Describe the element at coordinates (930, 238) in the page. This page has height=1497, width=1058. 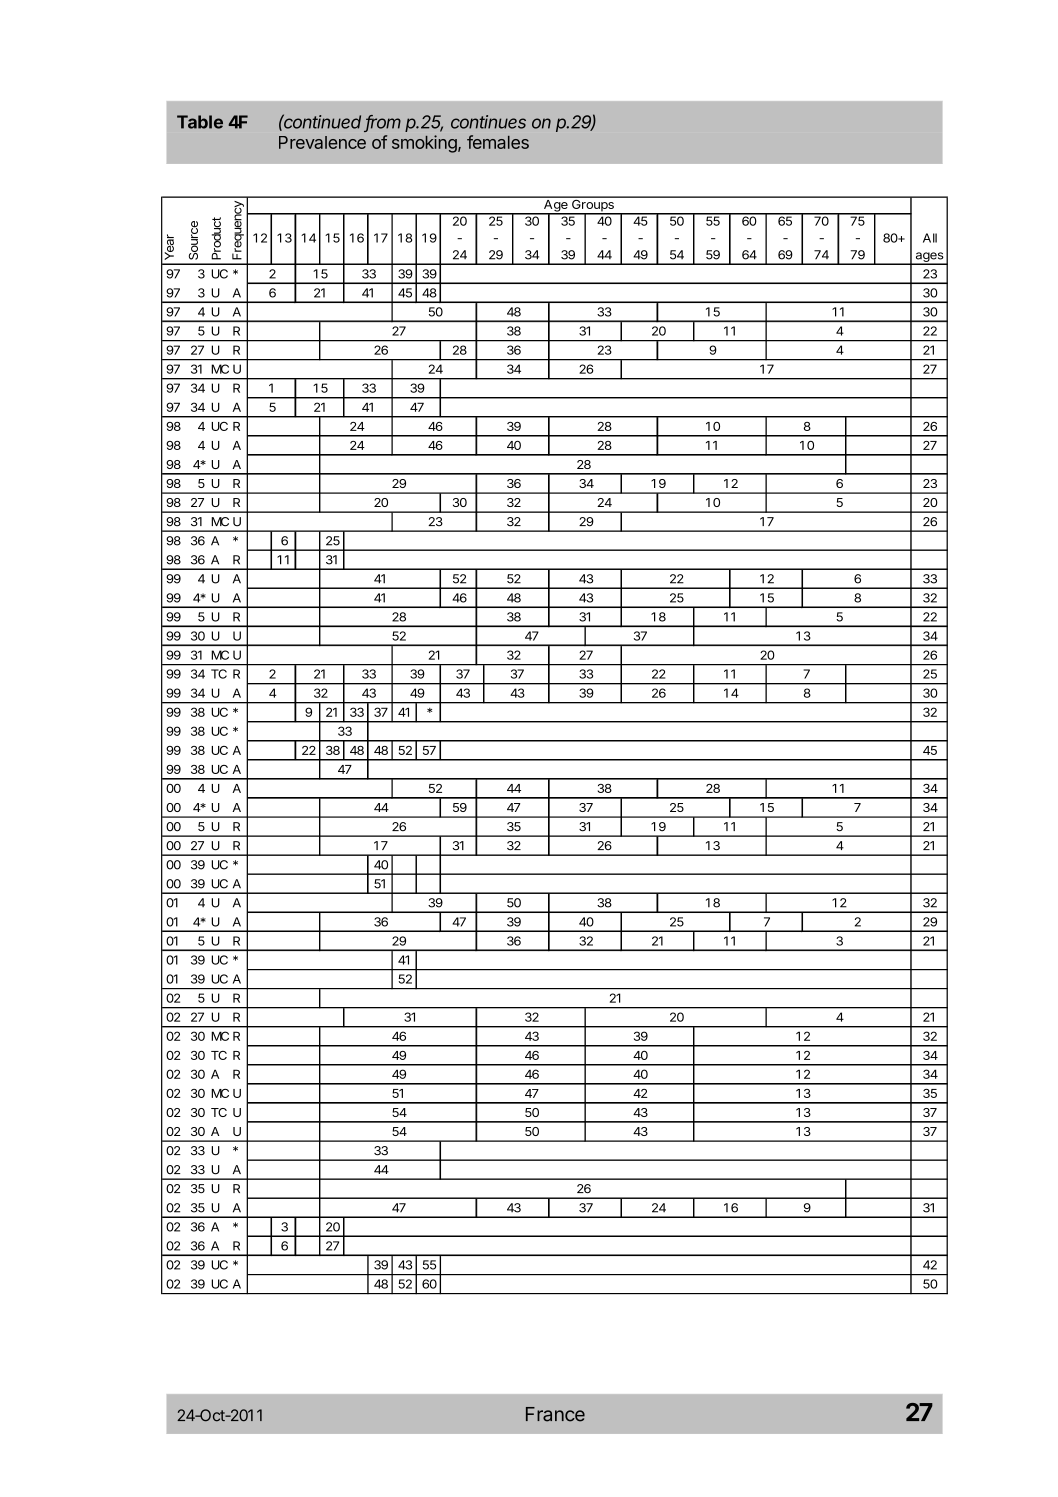
I see `All` at that location.
